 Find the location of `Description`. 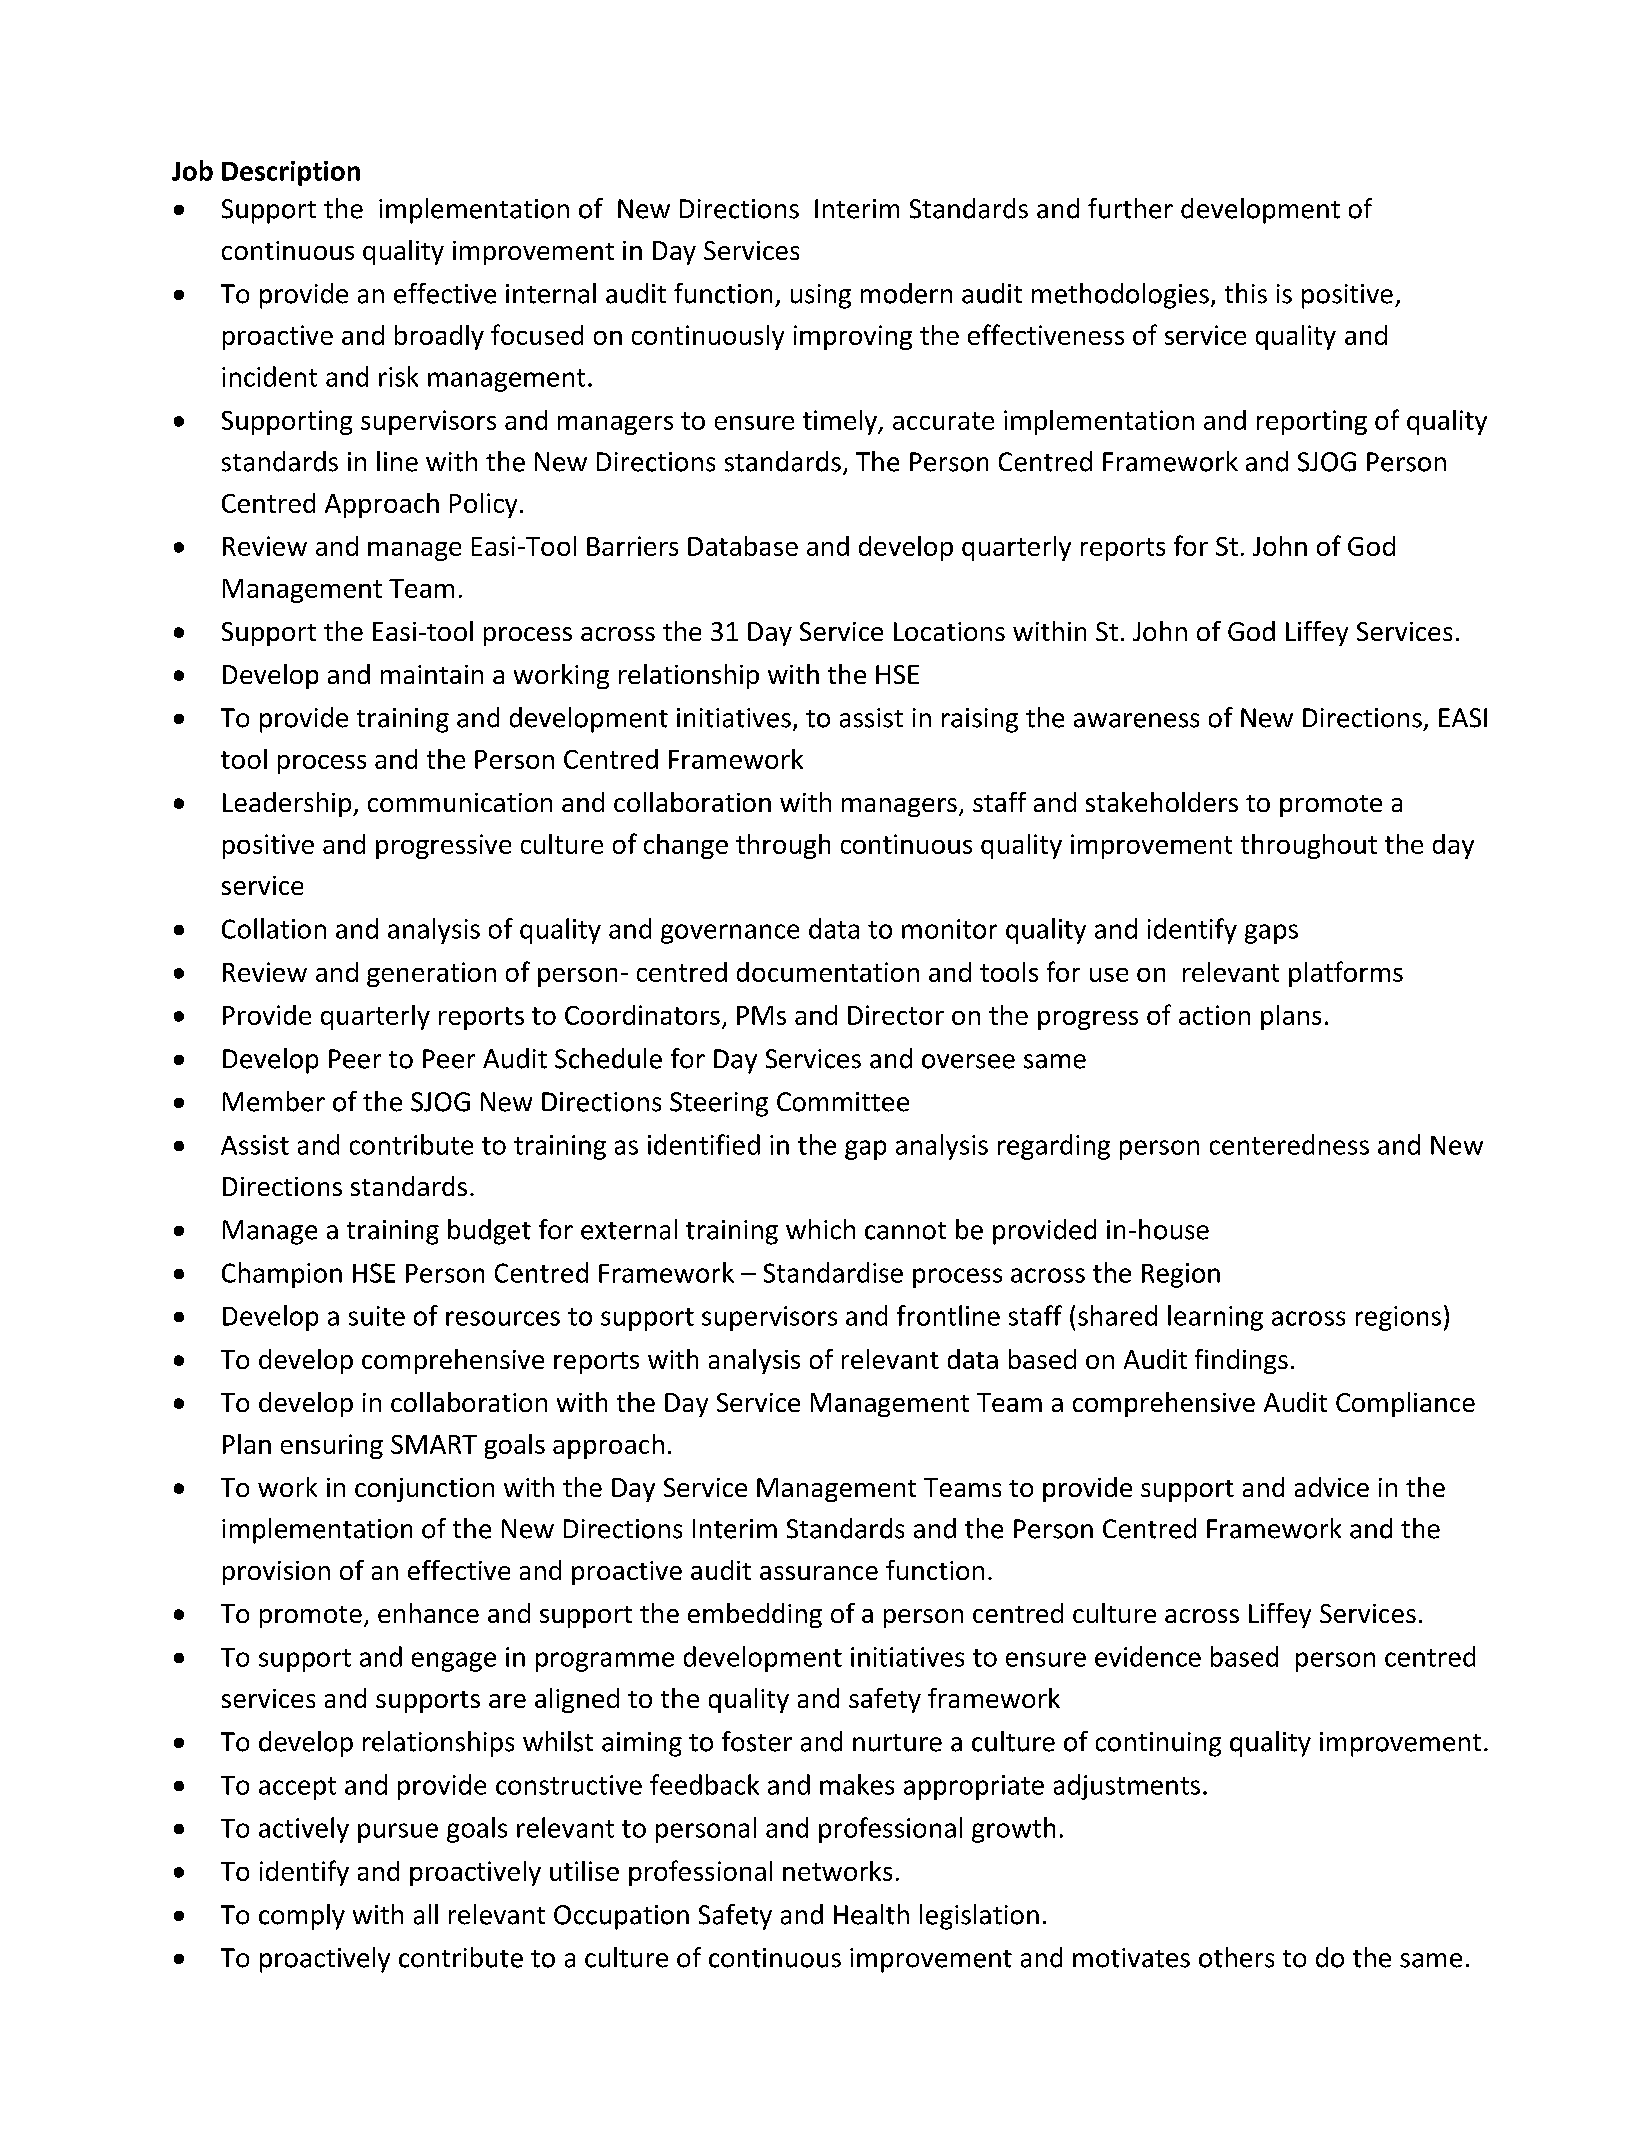

Description is located at coordinates (291, 173).
